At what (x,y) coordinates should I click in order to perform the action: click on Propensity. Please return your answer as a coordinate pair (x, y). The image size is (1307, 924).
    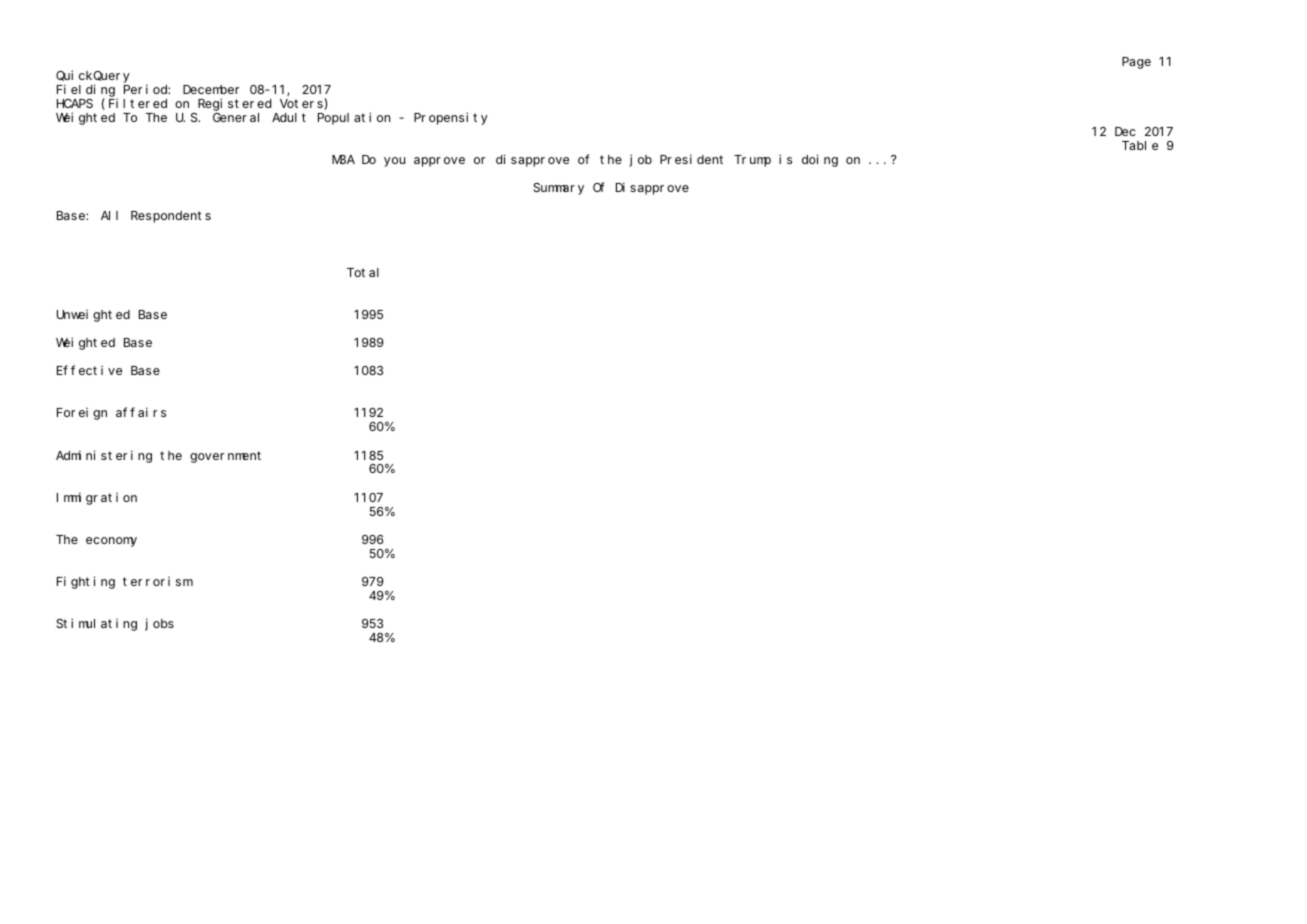
    Looking at the image, I should click on (451, 118).
